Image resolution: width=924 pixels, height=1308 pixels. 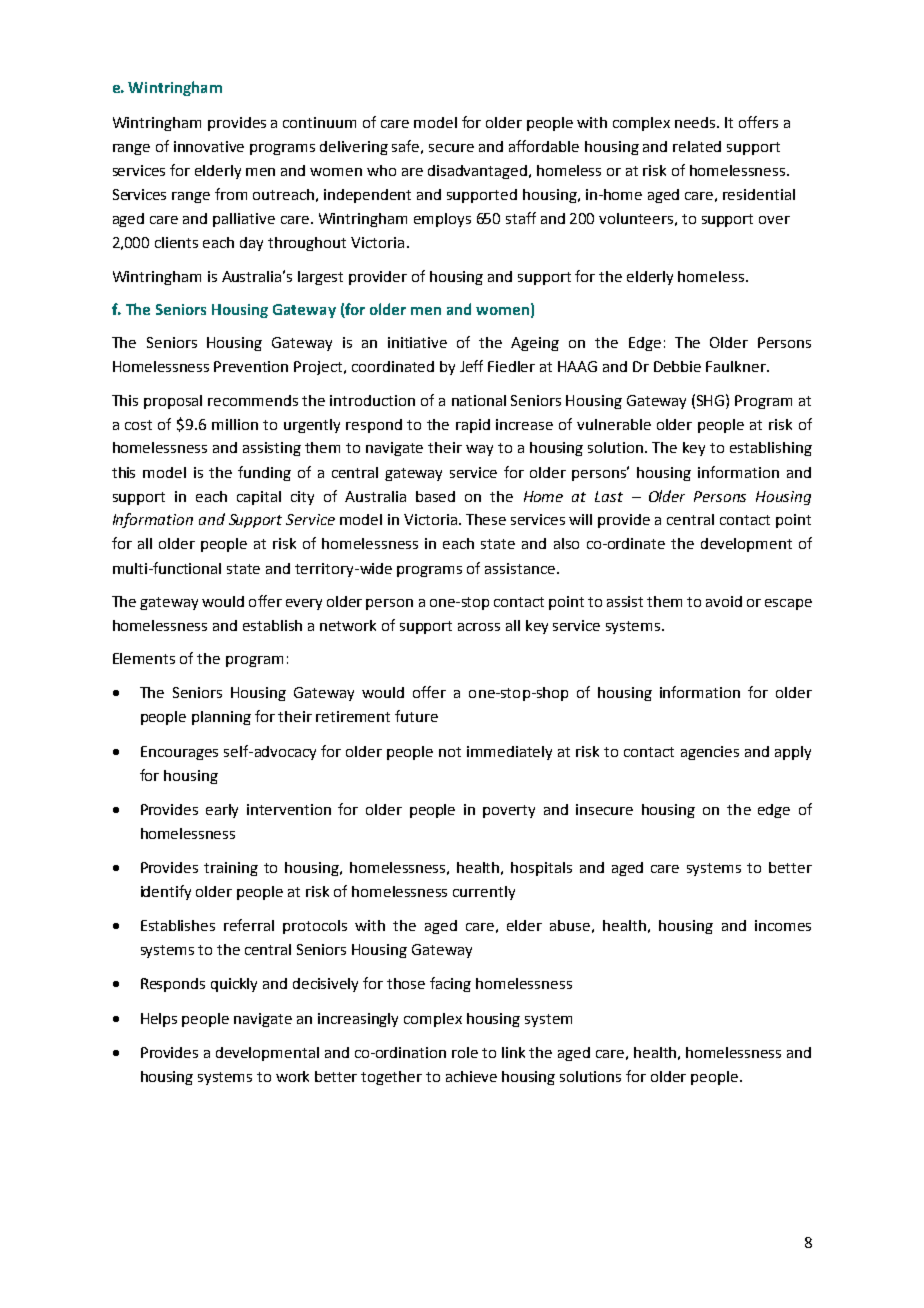 What do you see at coordinates (737, 366) in the document?
I see `Faulkner` at bounding box center [737, 366].
